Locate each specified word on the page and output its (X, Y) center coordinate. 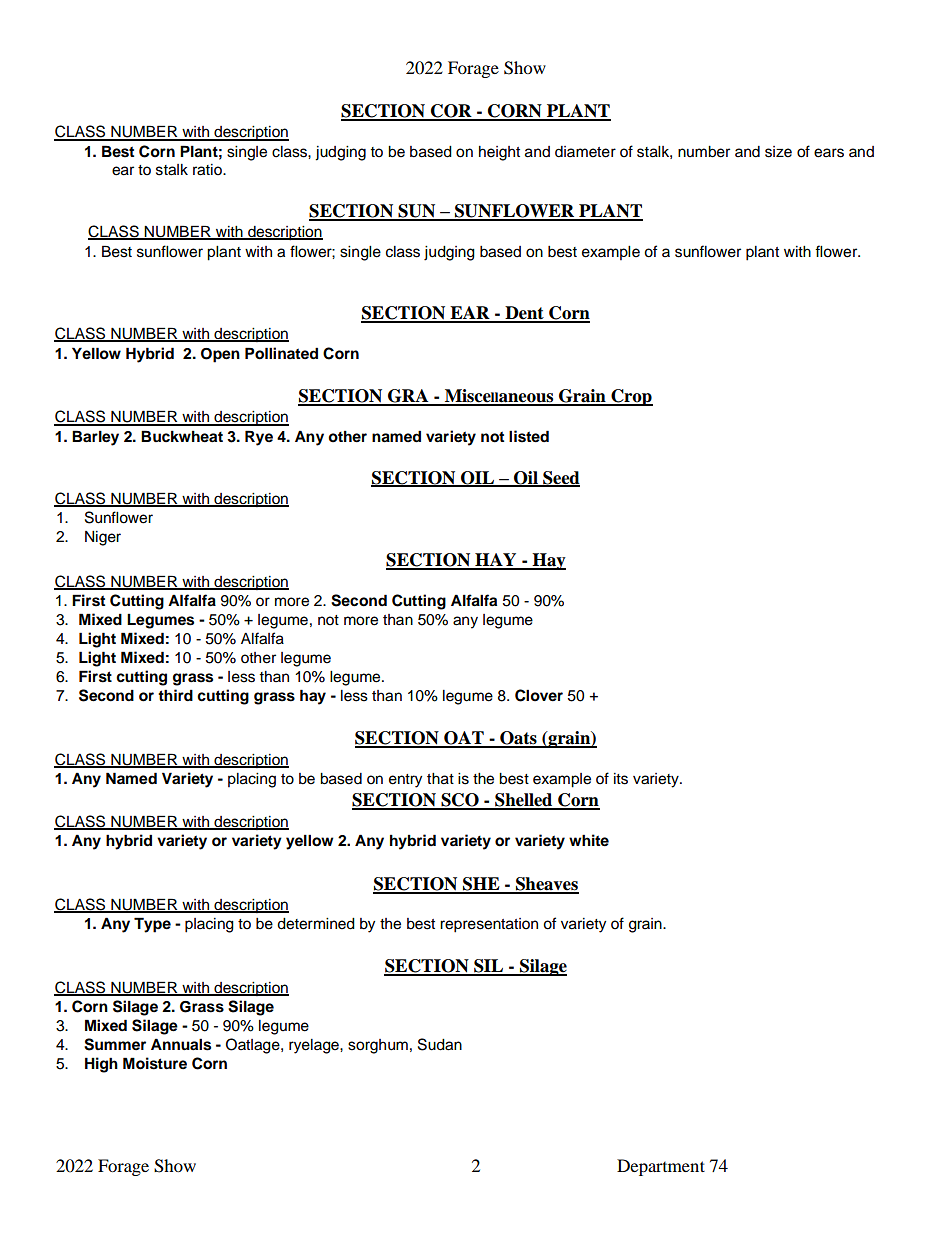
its (621, 779)
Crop (631, 397)
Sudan (440, 1044)
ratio (208, 170)
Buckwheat (182, 436)
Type (152, 925)
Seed (560, 478)
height (499, 153)
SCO (460, 801)
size (778, 152)
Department (661, 1167)
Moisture (155, 1063)
